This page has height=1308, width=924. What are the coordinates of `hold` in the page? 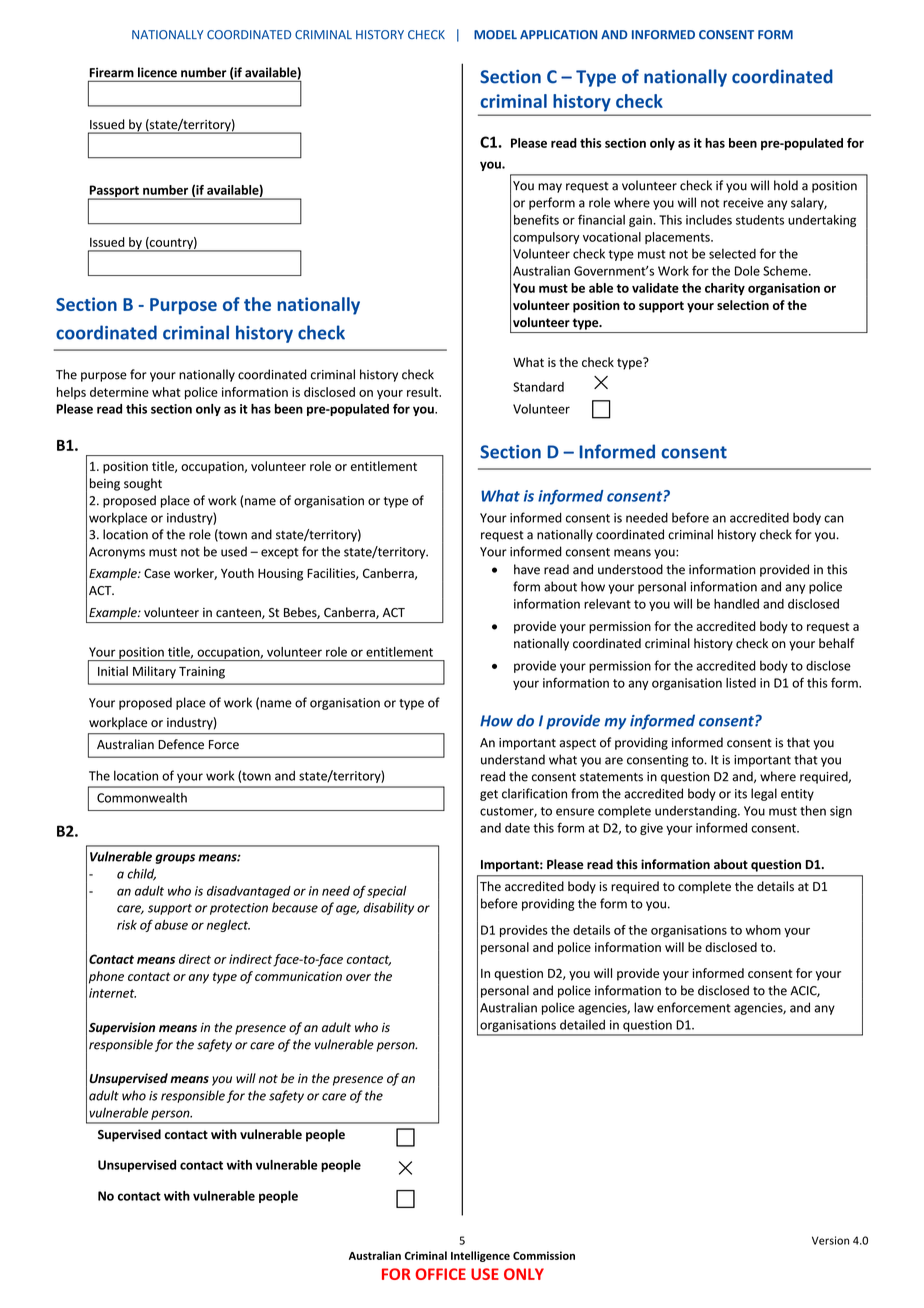 It's located at (786, 185).
